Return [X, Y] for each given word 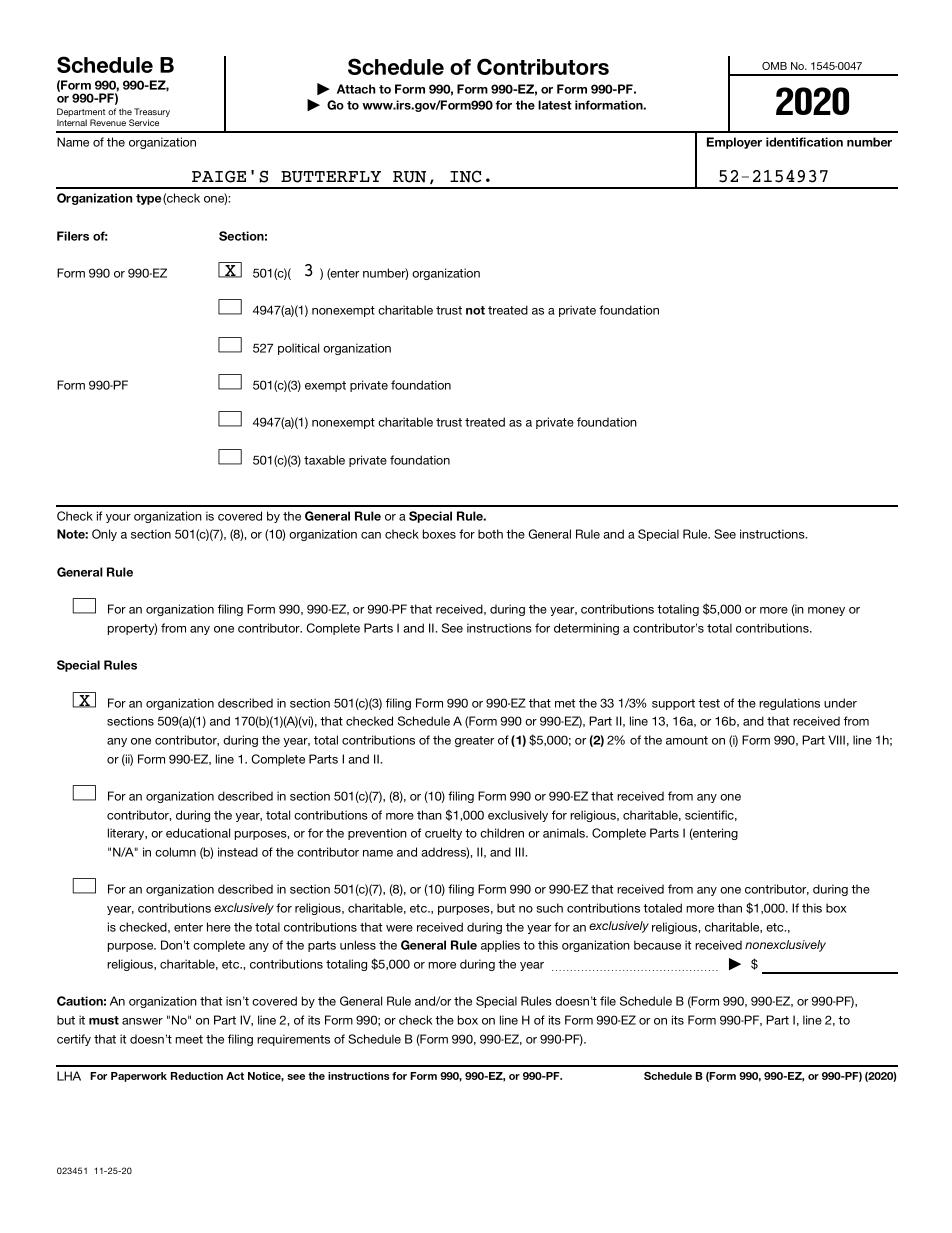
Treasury [152, 114]
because [657, 945]
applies [500, 946]
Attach [356, 89]
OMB [774, 66]
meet [189, 1039]
